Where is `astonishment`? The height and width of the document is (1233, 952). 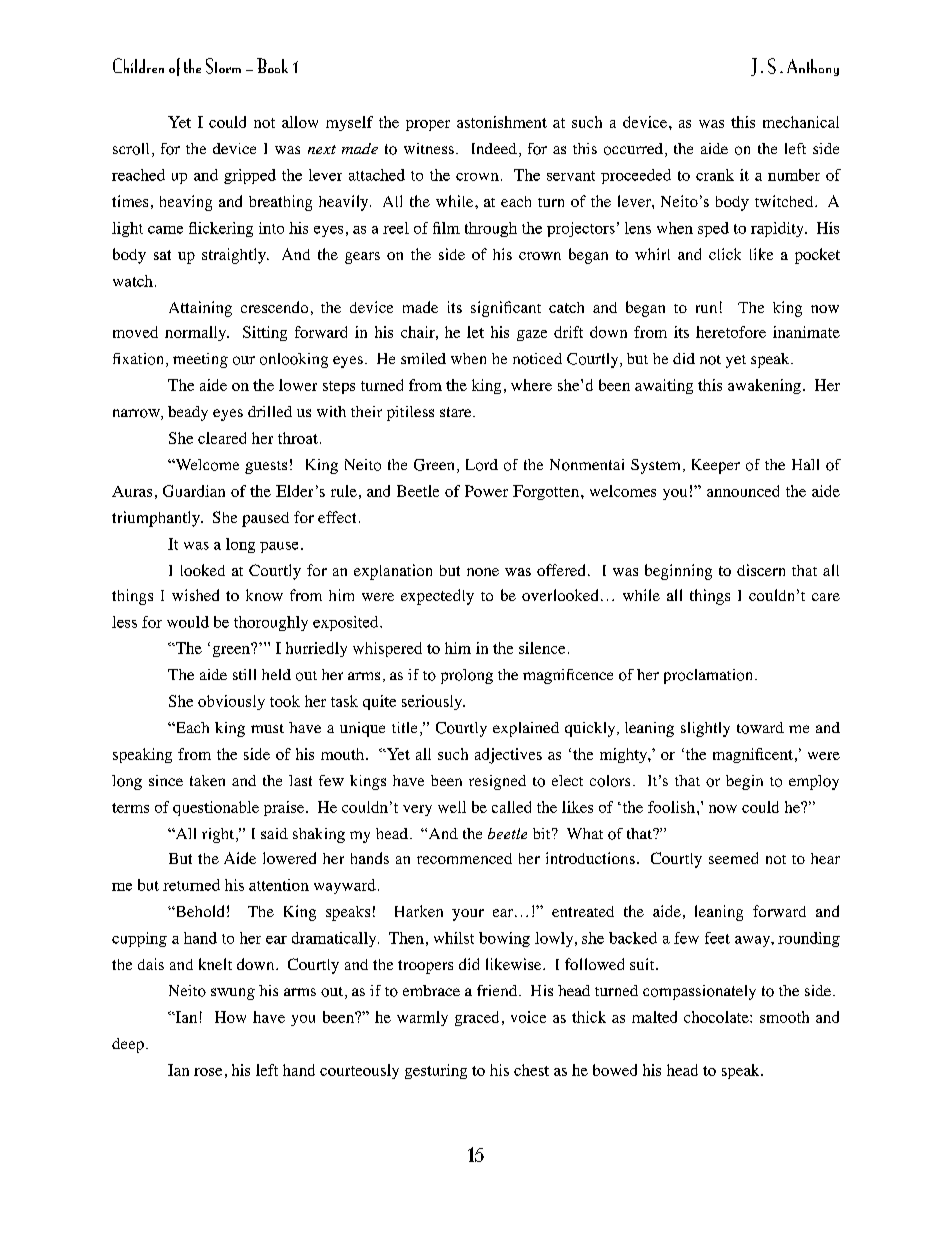
astonishment is located at coordinates (502, 122).
